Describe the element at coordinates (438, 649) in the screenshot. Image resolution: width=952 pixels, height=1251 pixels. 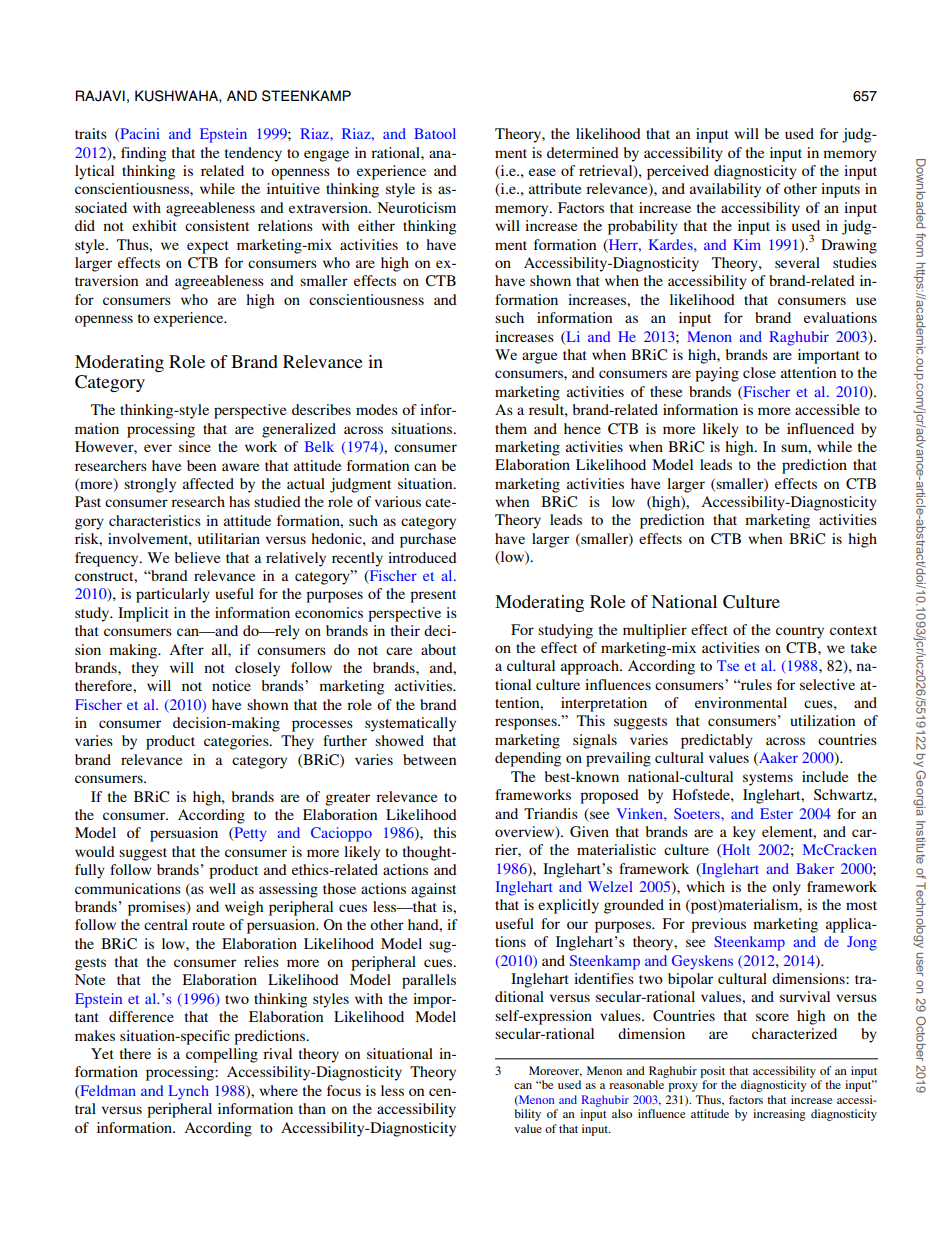
I see `about` at that location.
